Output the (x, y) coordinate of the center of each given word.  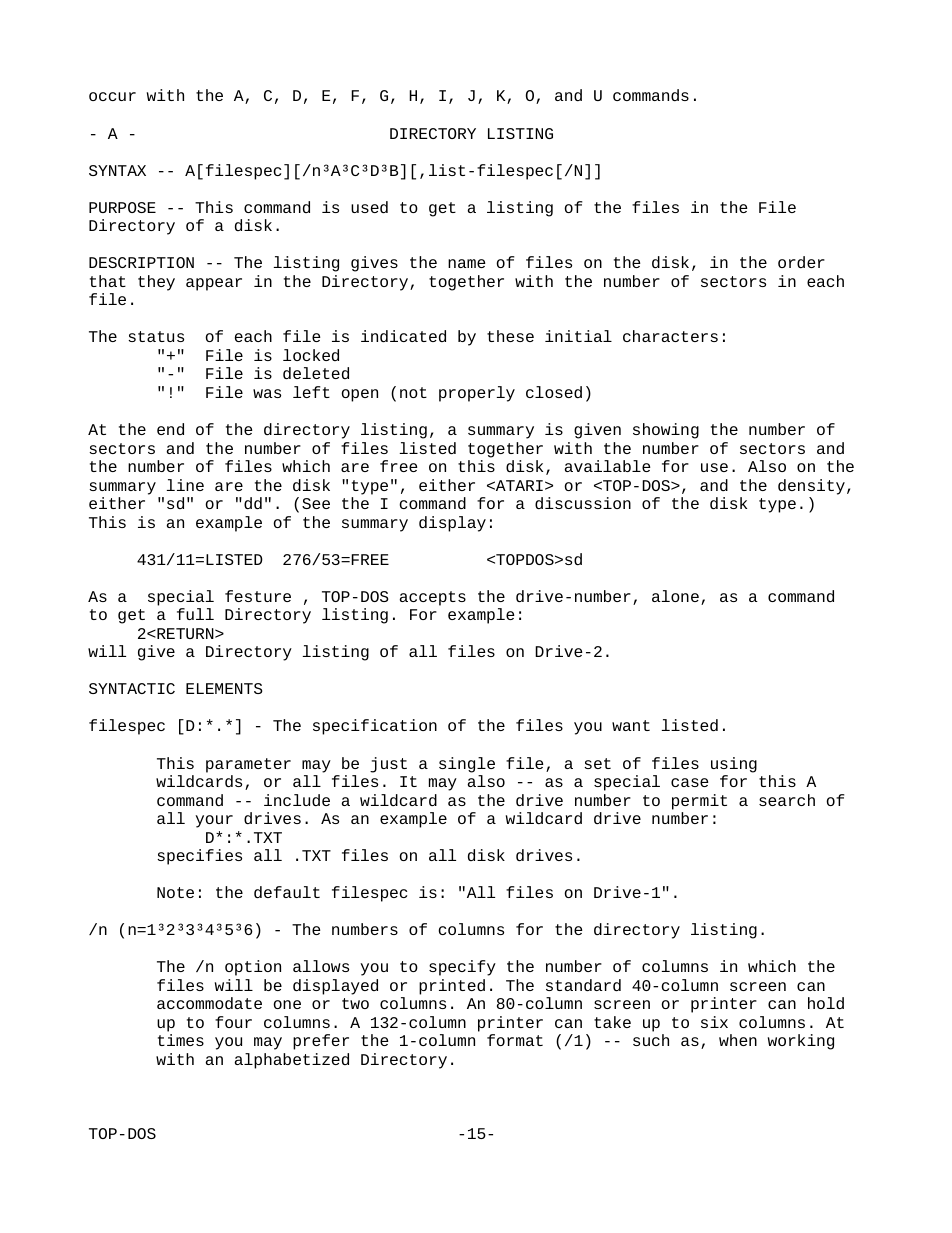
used (369, 207)
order (801, 262)
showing (666, 431)
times (181, 1040)
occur (112, 96)
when (738, 1040)
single (467, 765)
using (734, 765)
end (170, 429)
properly (477, 394)
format (515, 1040)
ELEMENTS (224, 688)
